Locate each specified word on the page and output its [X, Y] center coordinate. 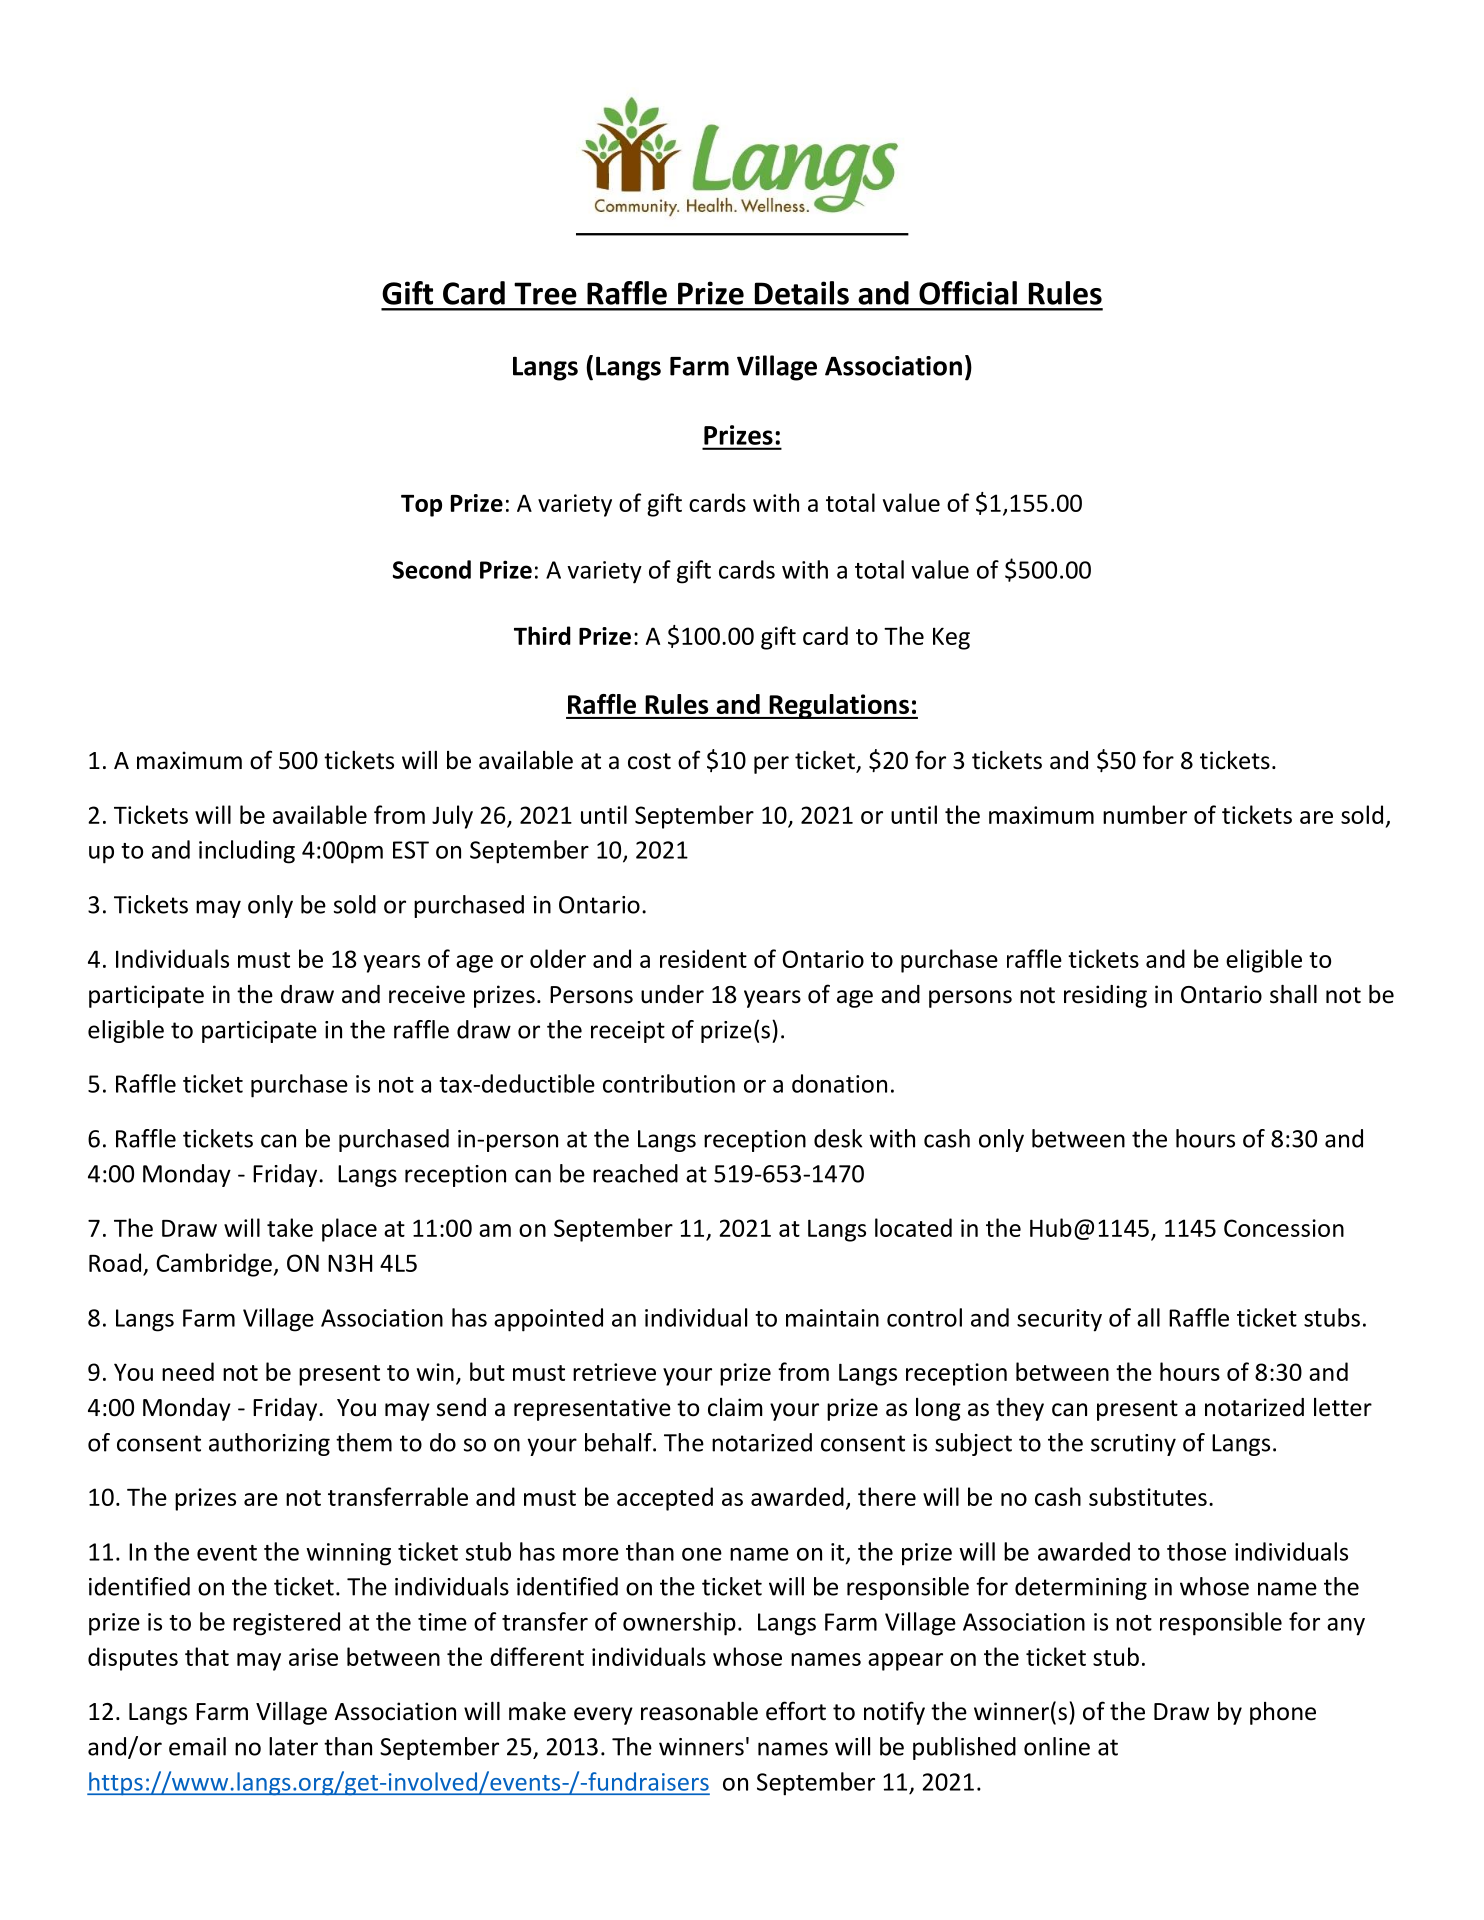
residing [1105, 996]
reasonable [699, 1711]
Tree [545, 293]
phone [1283, 1713]
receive [427, 994]
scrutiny [1133, 1445]
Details [802, 293]
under [672, 994]
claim [735, 1407]
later [293, 1746]
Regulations [839, 706]
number [1145, 814]
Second [432, 569]
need [188, 1371]
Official [968, 293]
